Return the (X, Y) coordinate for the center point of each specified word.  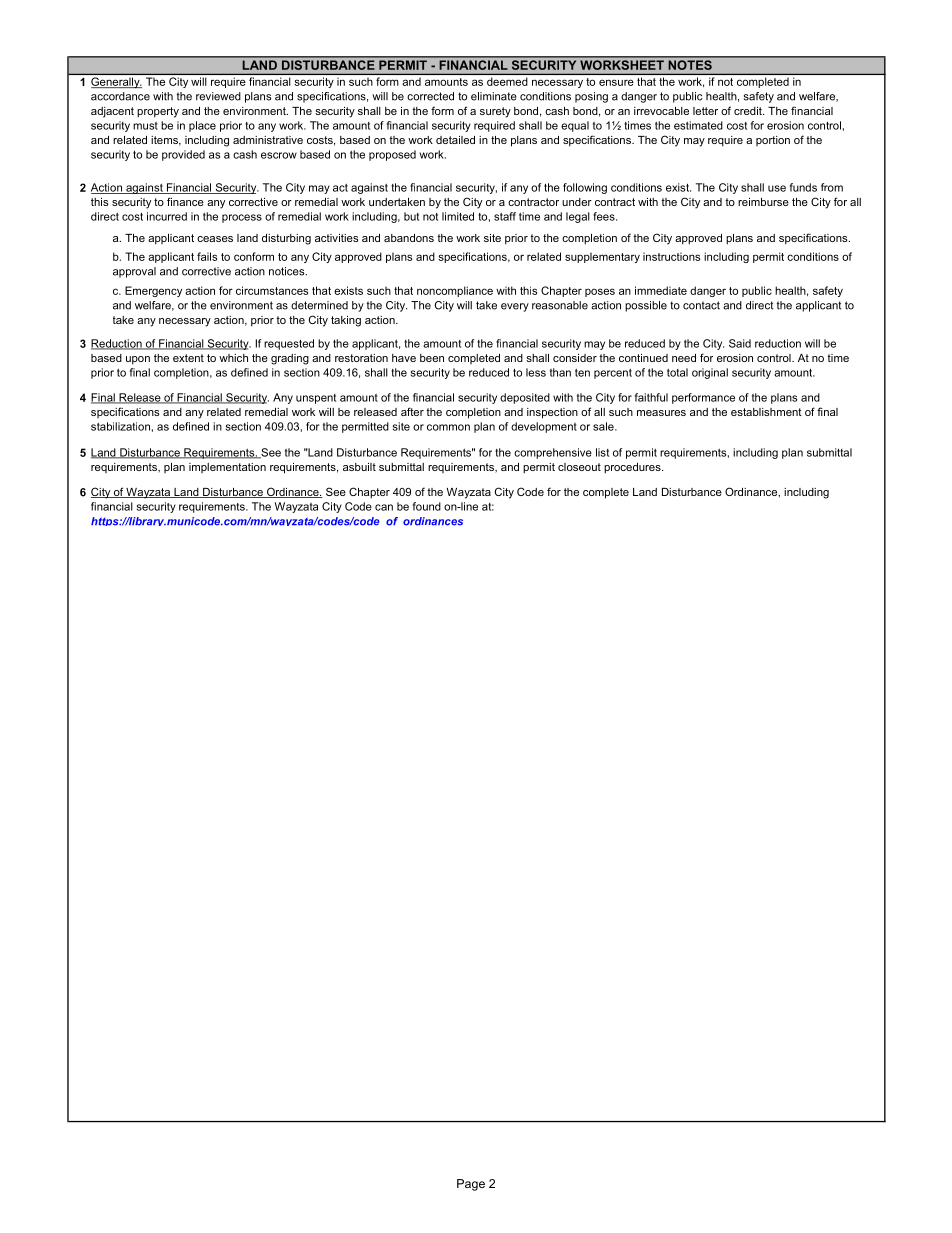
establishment (766, 412)
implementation (227, 468)
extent (188, 358)
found (427, 506)
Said (740, 343)
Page (471, 1185)
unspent (316, 399)
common (448, 427)
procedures (633, 468)
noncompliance (455, 291)
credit (749, 111)
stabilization (120, 426)
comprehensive (553, 453)
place (202, 126)
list (602, 452)
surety (495, 112)
